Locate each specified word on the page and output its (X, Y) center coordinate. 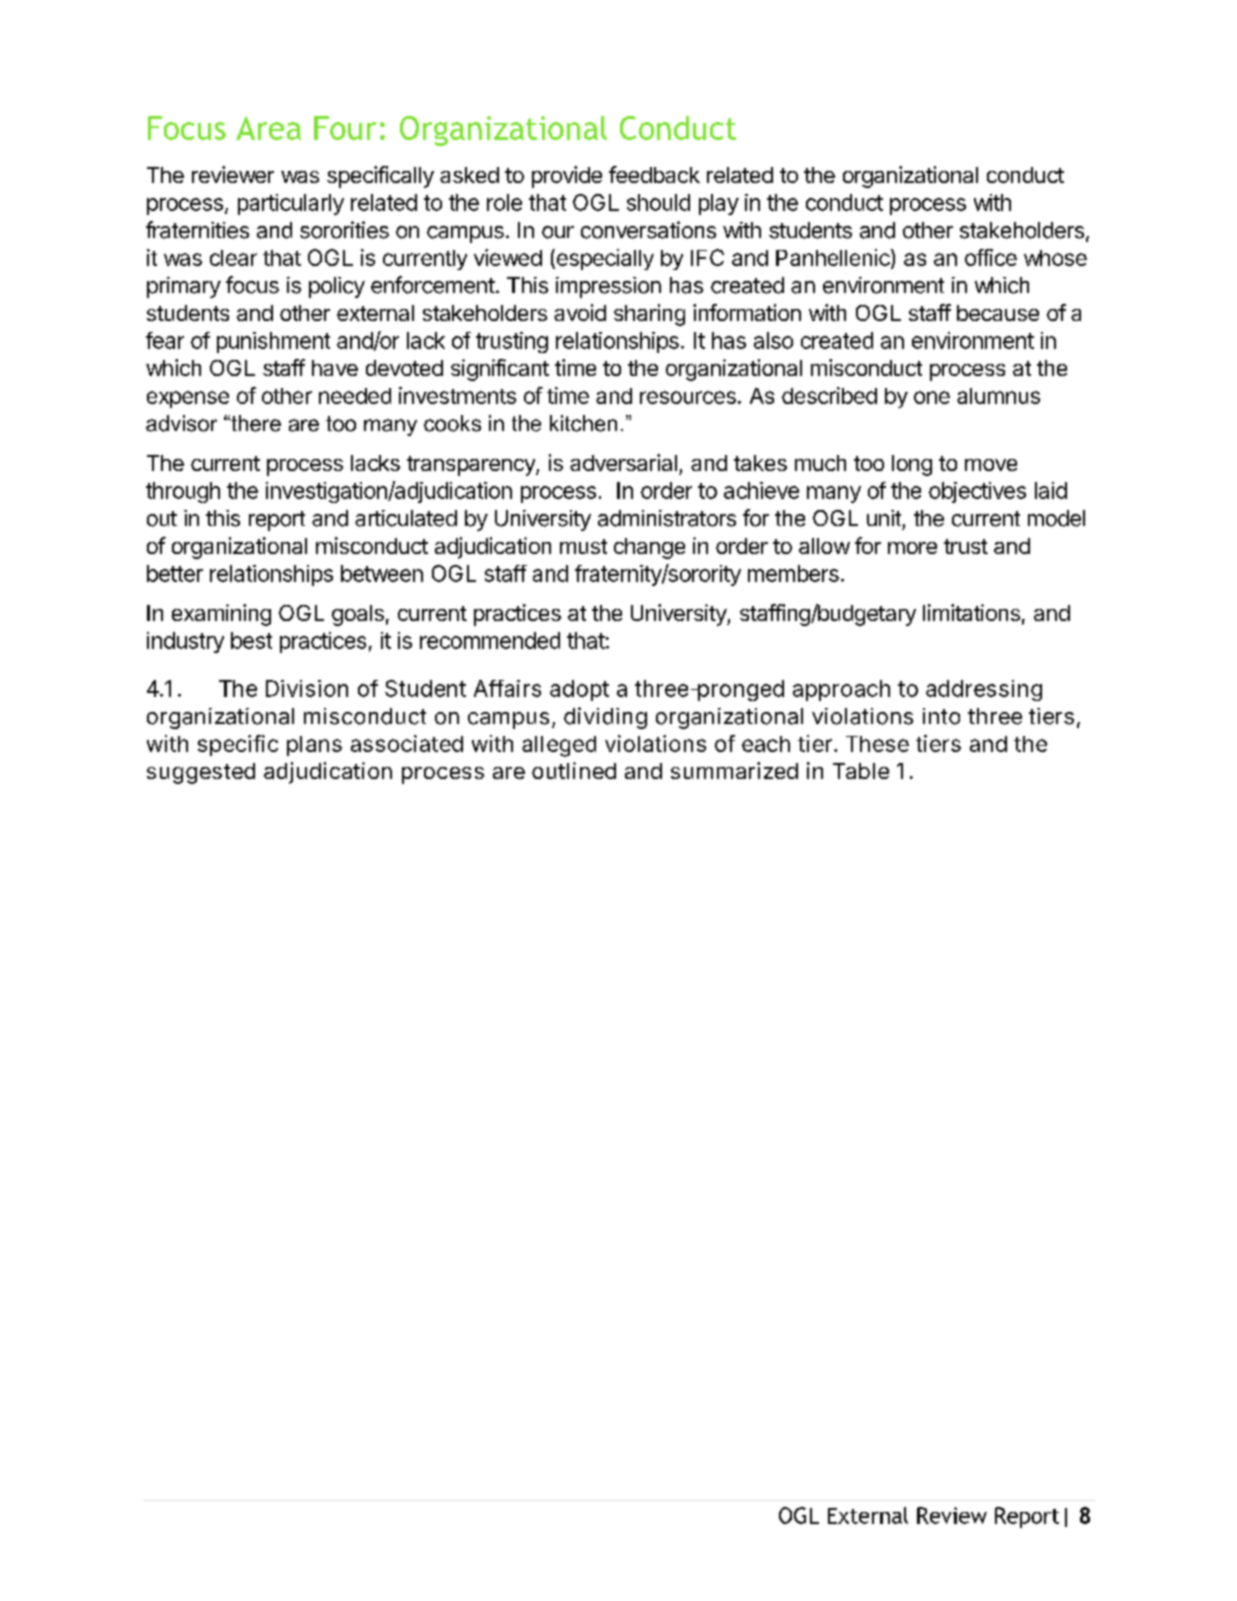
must (583, 546)
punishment (273, 342)
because (998, 313)
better (175, 573)
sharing (649, 315)
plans (314, 746)
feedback (654, 174)
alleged (559, 746)
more (912, 548)
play (719, 204)
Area (268, 128)
